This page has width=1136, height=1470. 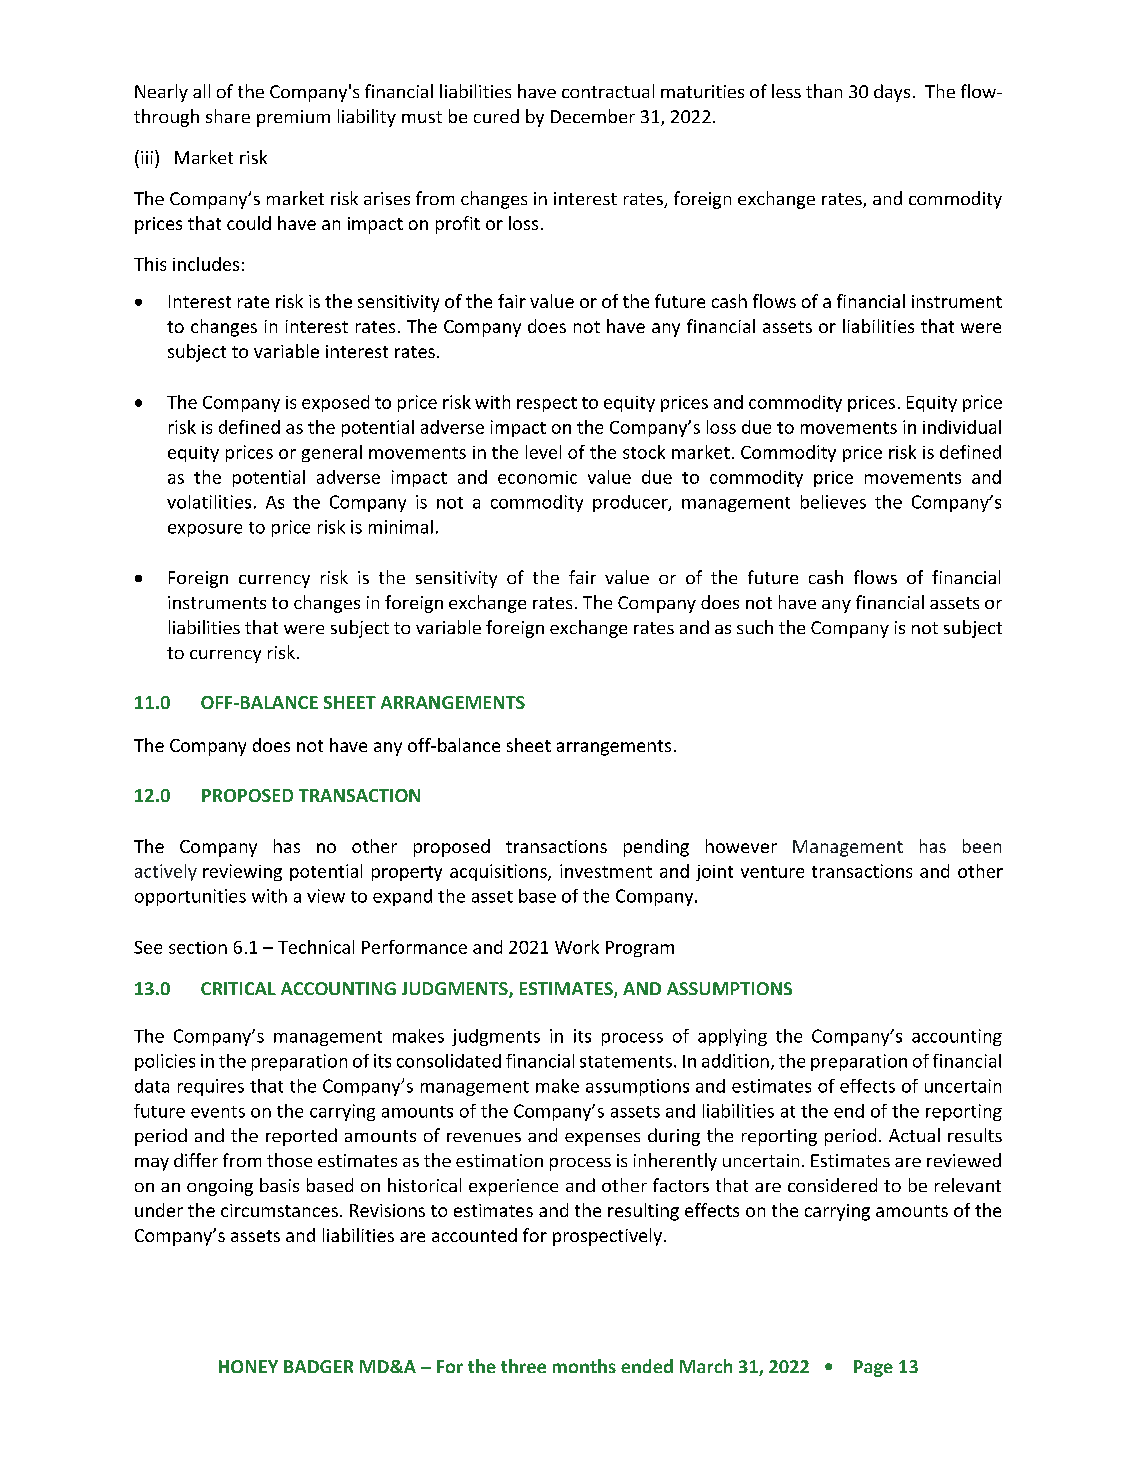 I want to click on circumstances, so click(x=279, y=1210).
